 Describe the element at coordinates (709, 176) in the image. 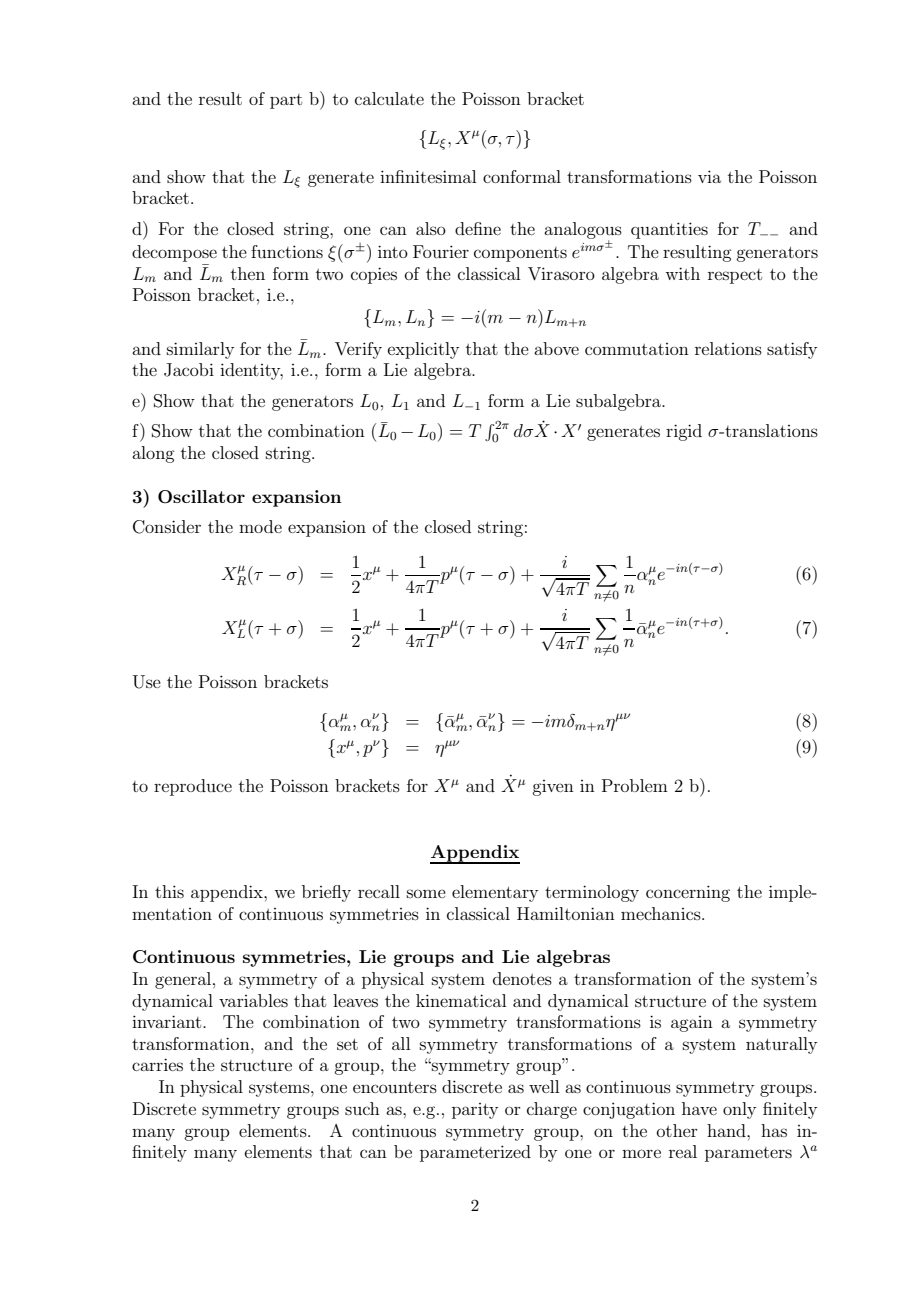

I see `via` at that location.
